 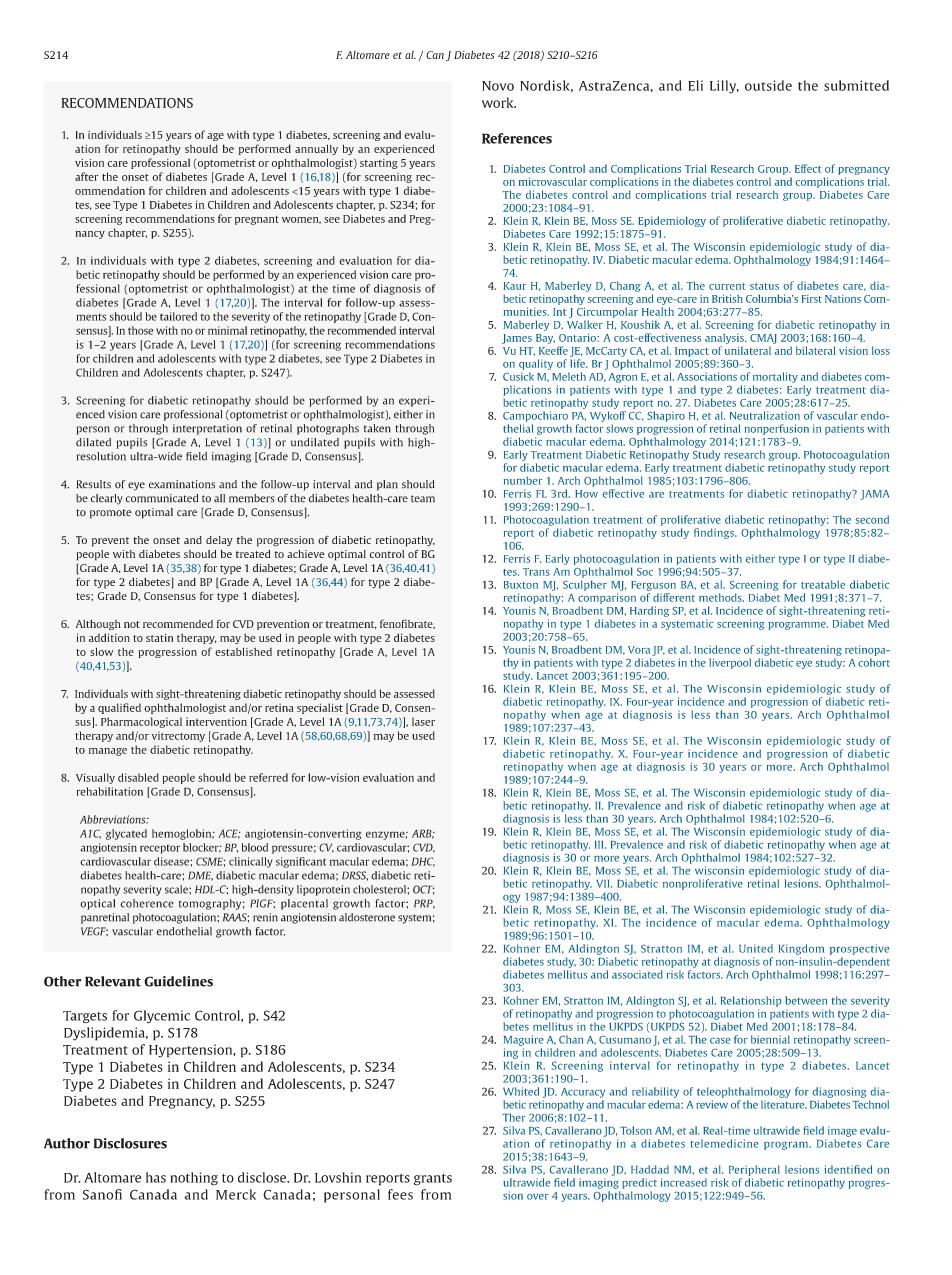 What do you see at coordinates (768, 85) in the image?
I see `outside` at bounding box center [768, 85].
